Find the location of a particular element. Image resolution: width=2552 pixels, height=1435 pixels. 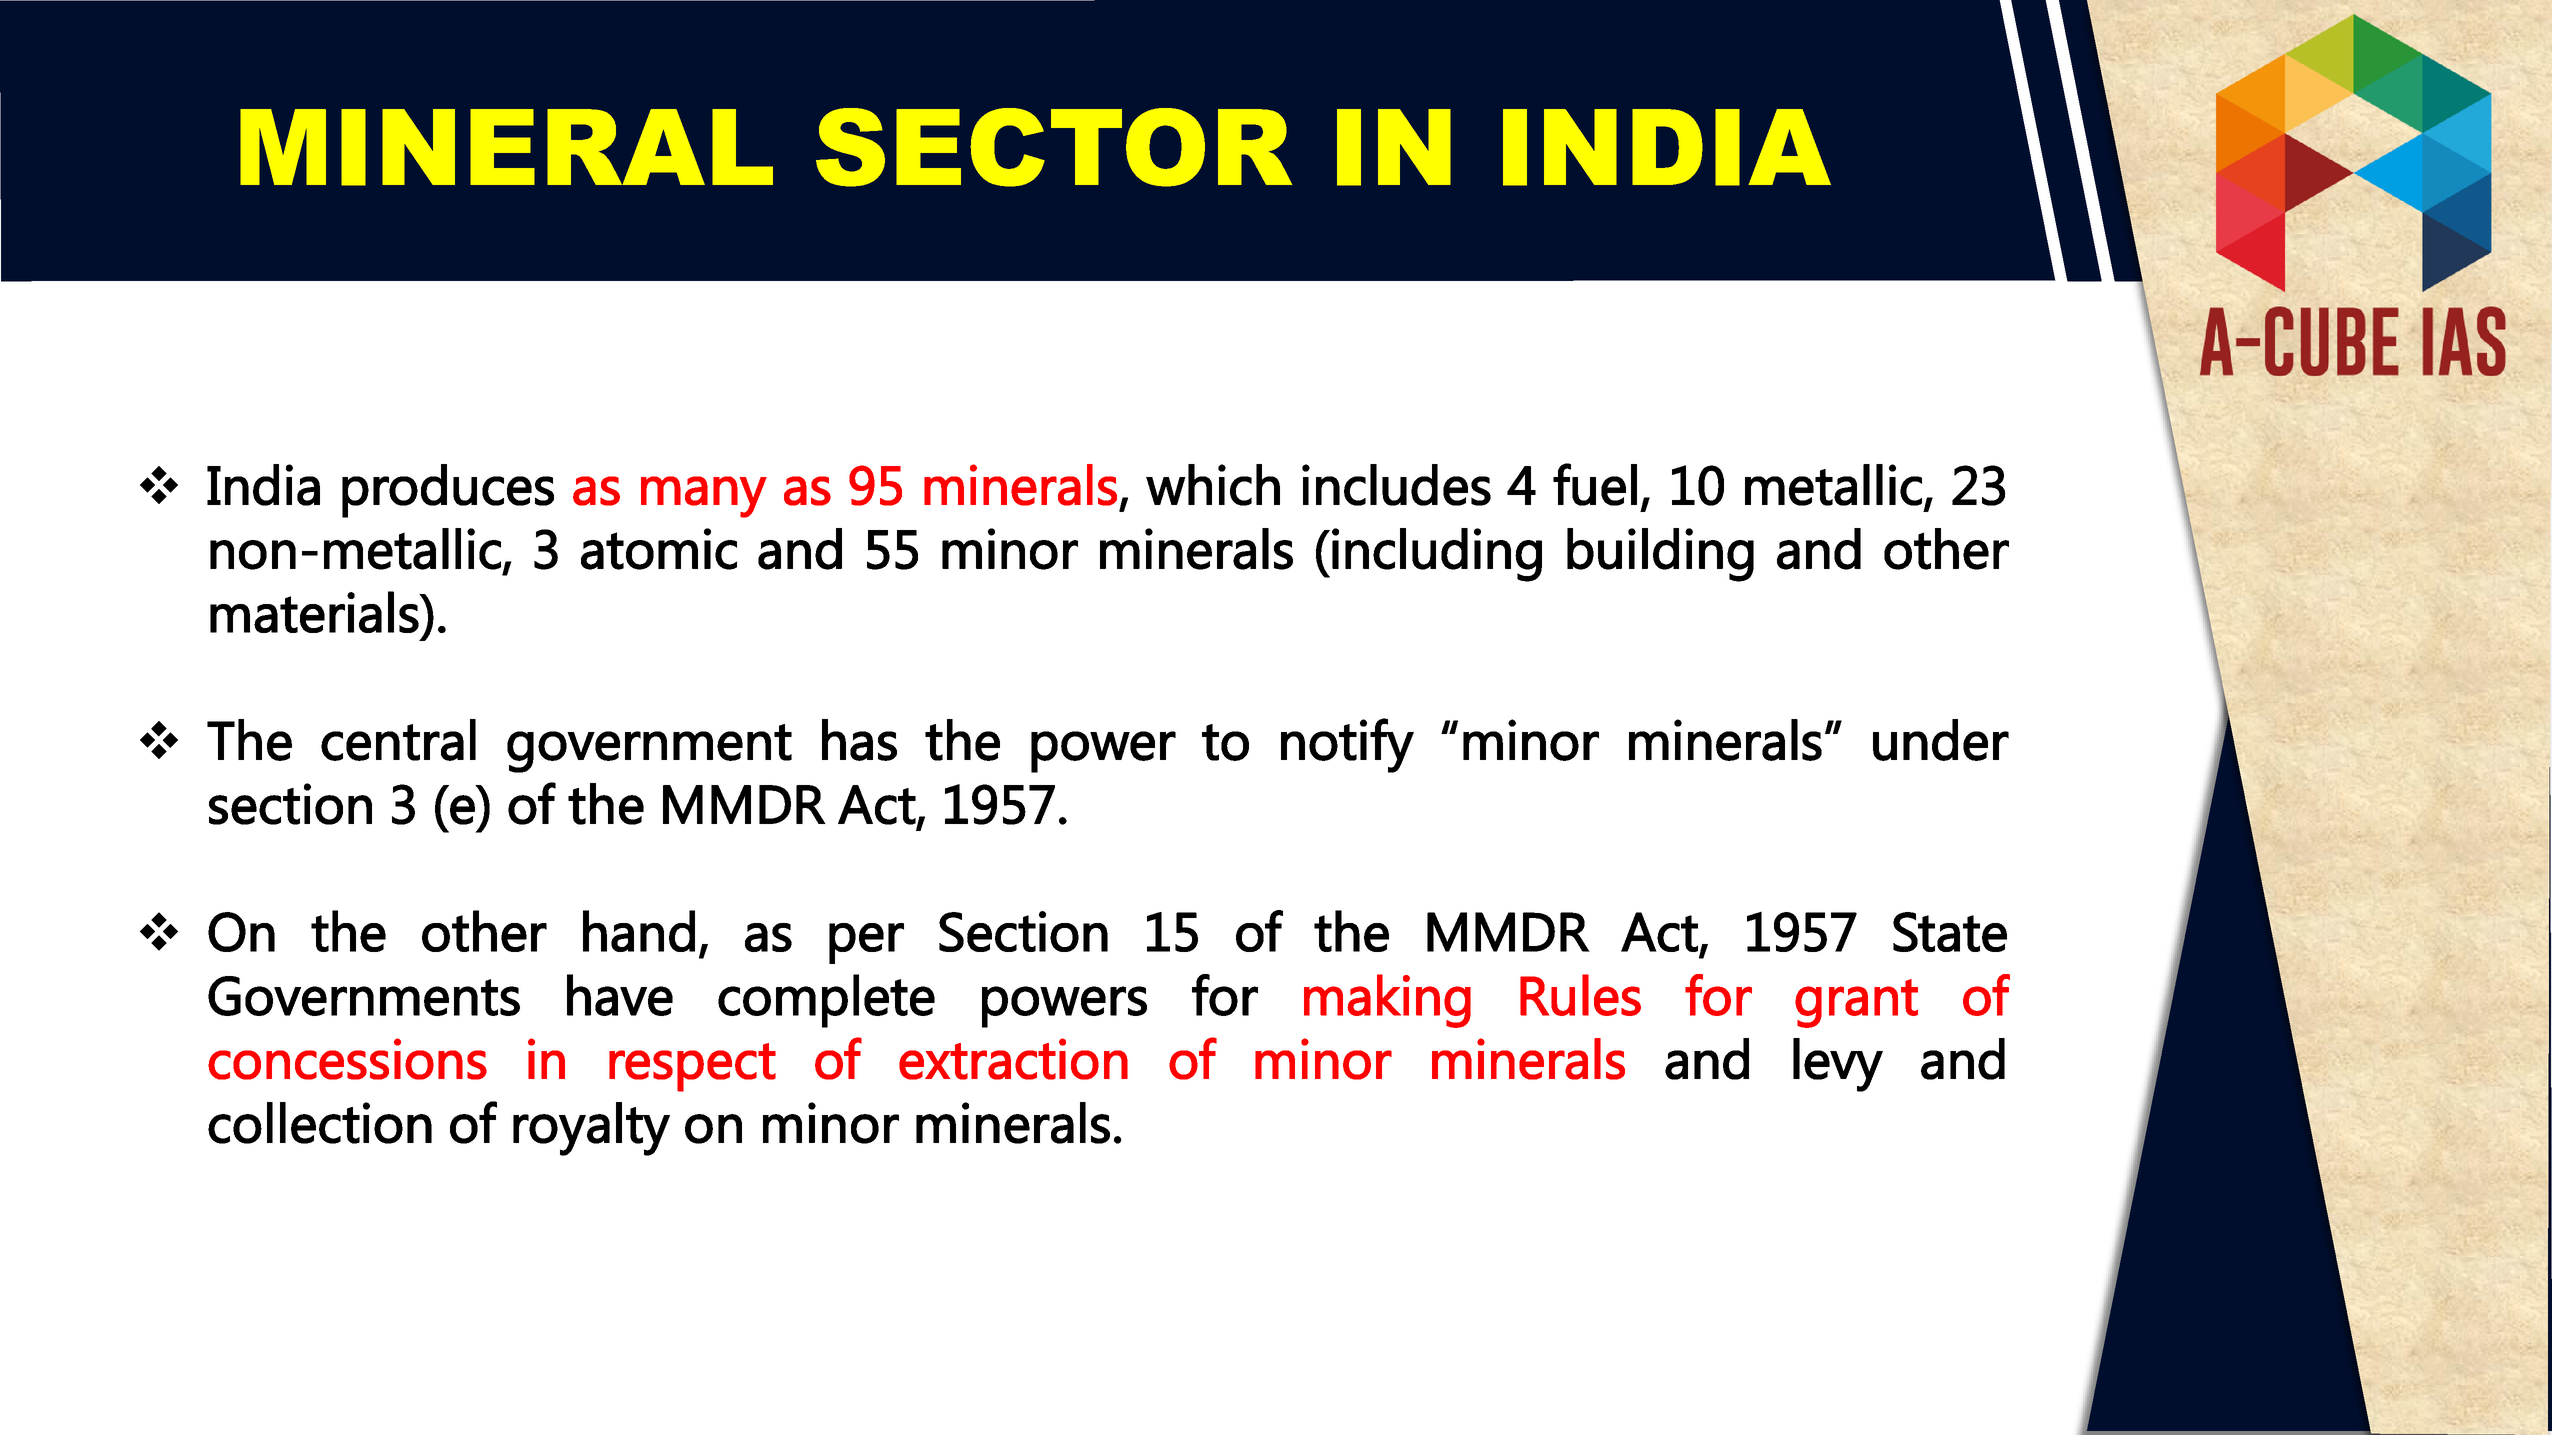

includes is located at coordinates (1396, 485).
